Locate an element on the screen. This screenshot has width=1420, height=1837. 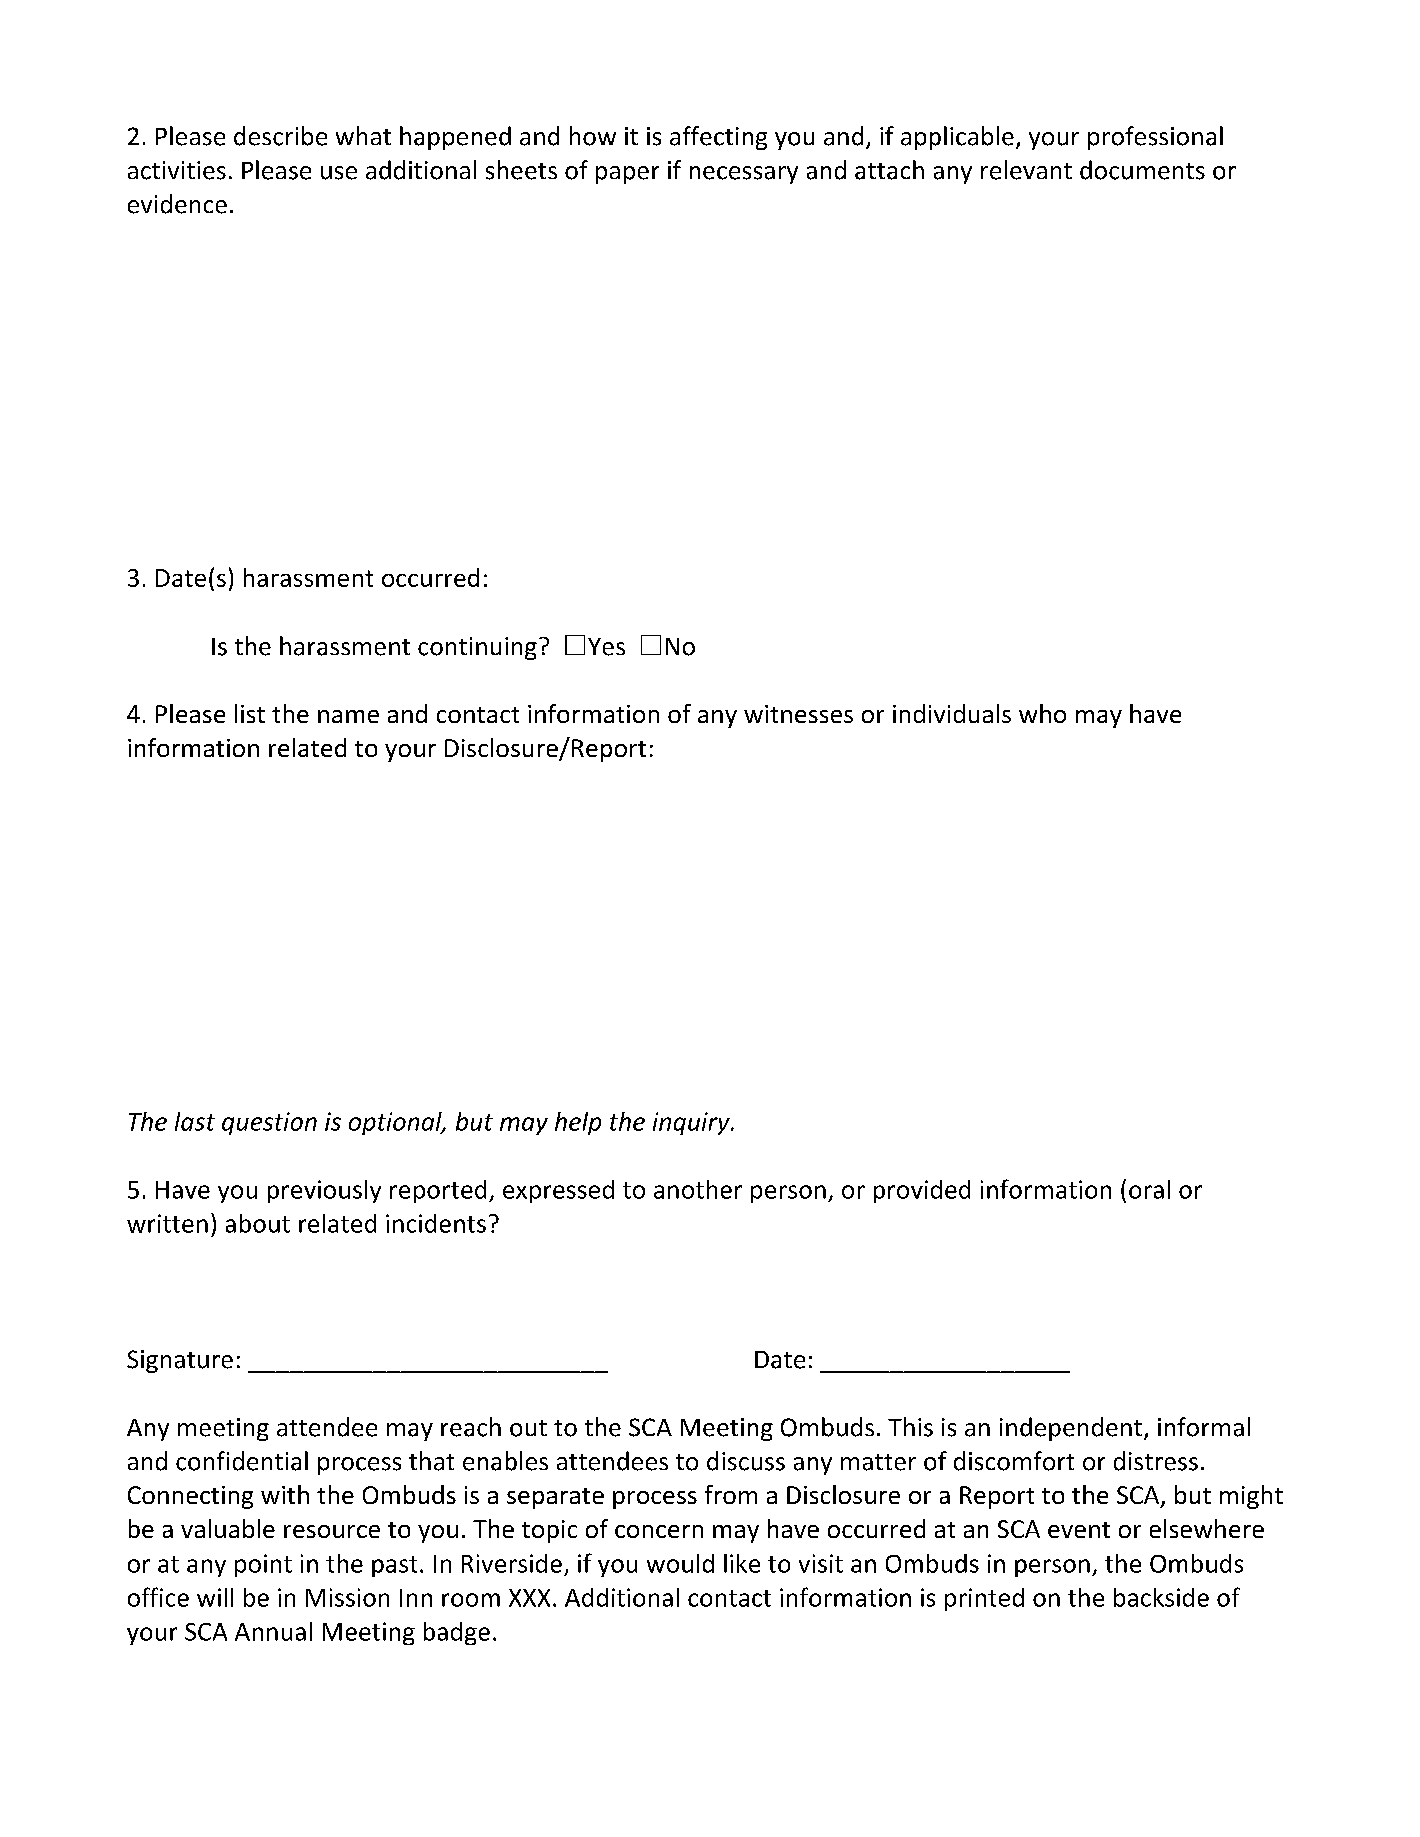
witnesses is located at coordinates (798, 714).
